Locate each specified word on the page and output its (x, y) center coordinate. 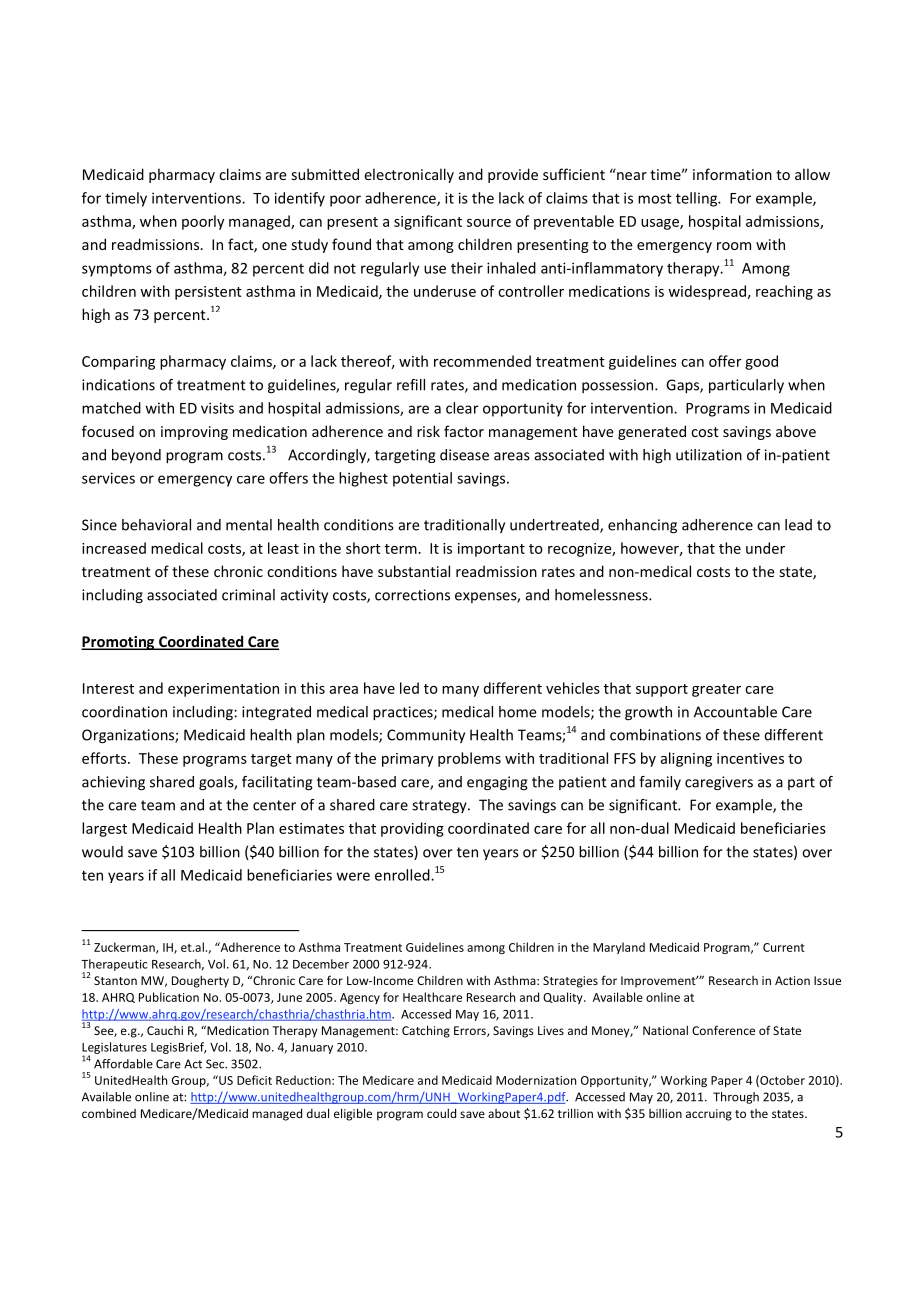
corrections (412, 595)
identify (300, 199)
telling (697, 199)
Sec (216, 1064)
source (489, 223)
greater (716, 690)
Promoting (119, 643)
